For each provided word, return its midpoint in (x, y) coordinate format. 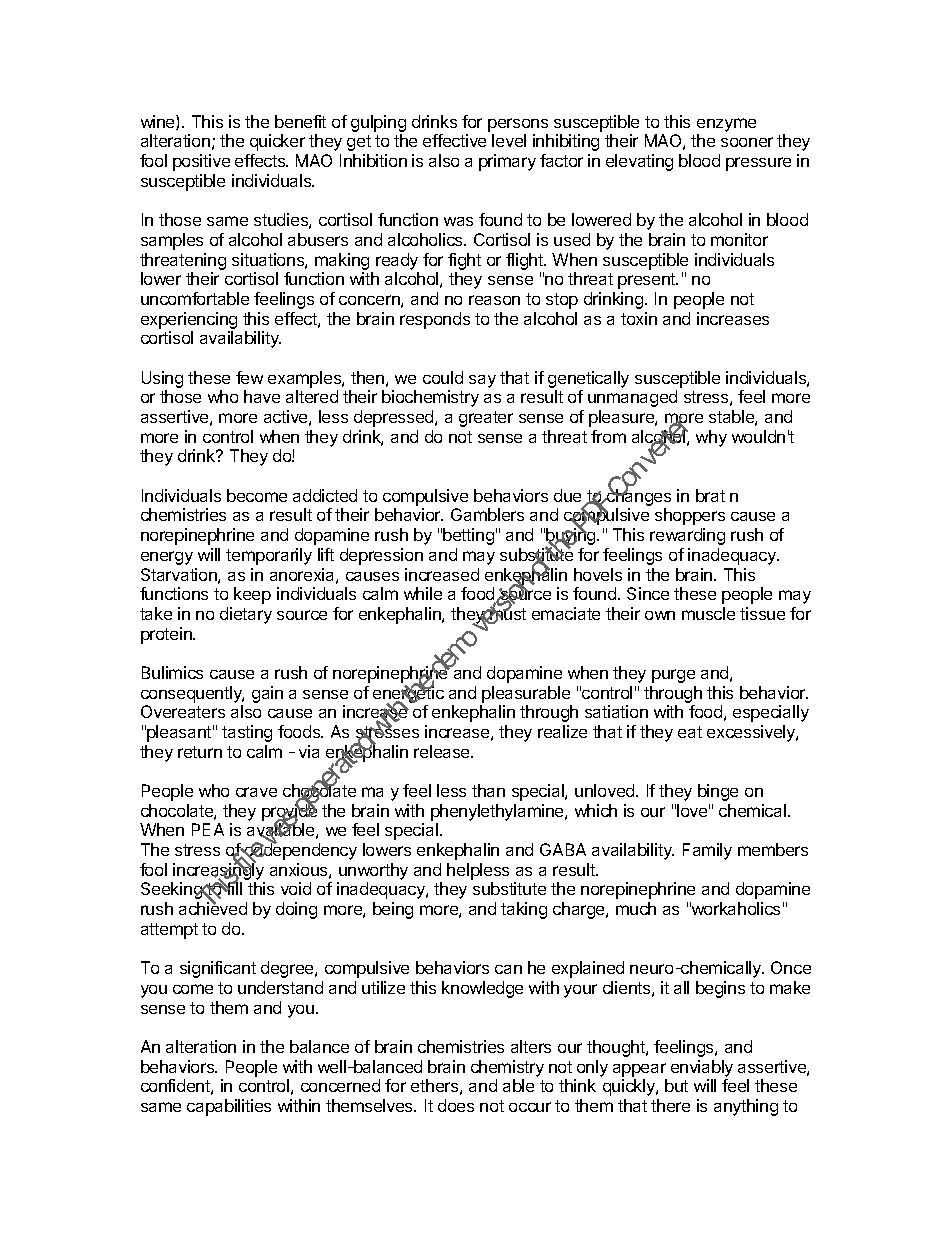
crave (256, 792)
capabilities (229, 1107)
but (676, 1085)
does (456, 1105)
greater (486, 419)
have (262, 396)
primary (507, 162)
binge (718, 792)
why (711, 438)
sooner (747, 142)
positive (201, 162)
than (488, 790)
